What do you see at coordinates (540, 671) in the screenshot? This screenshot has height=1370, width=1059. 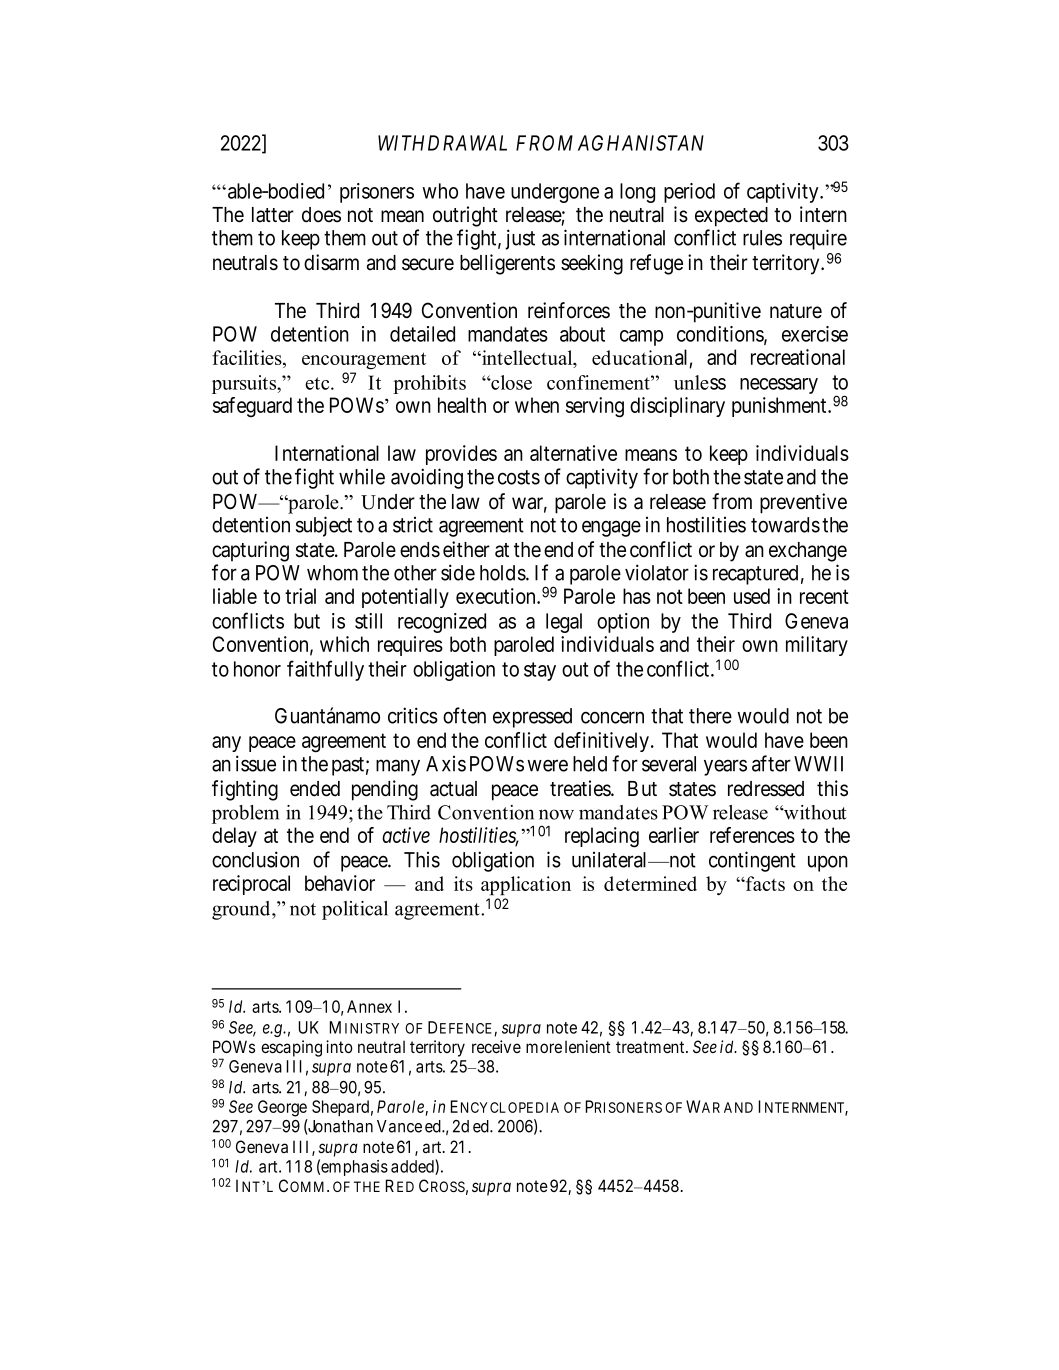 I see `stay` at bounding box center [540, 671].
